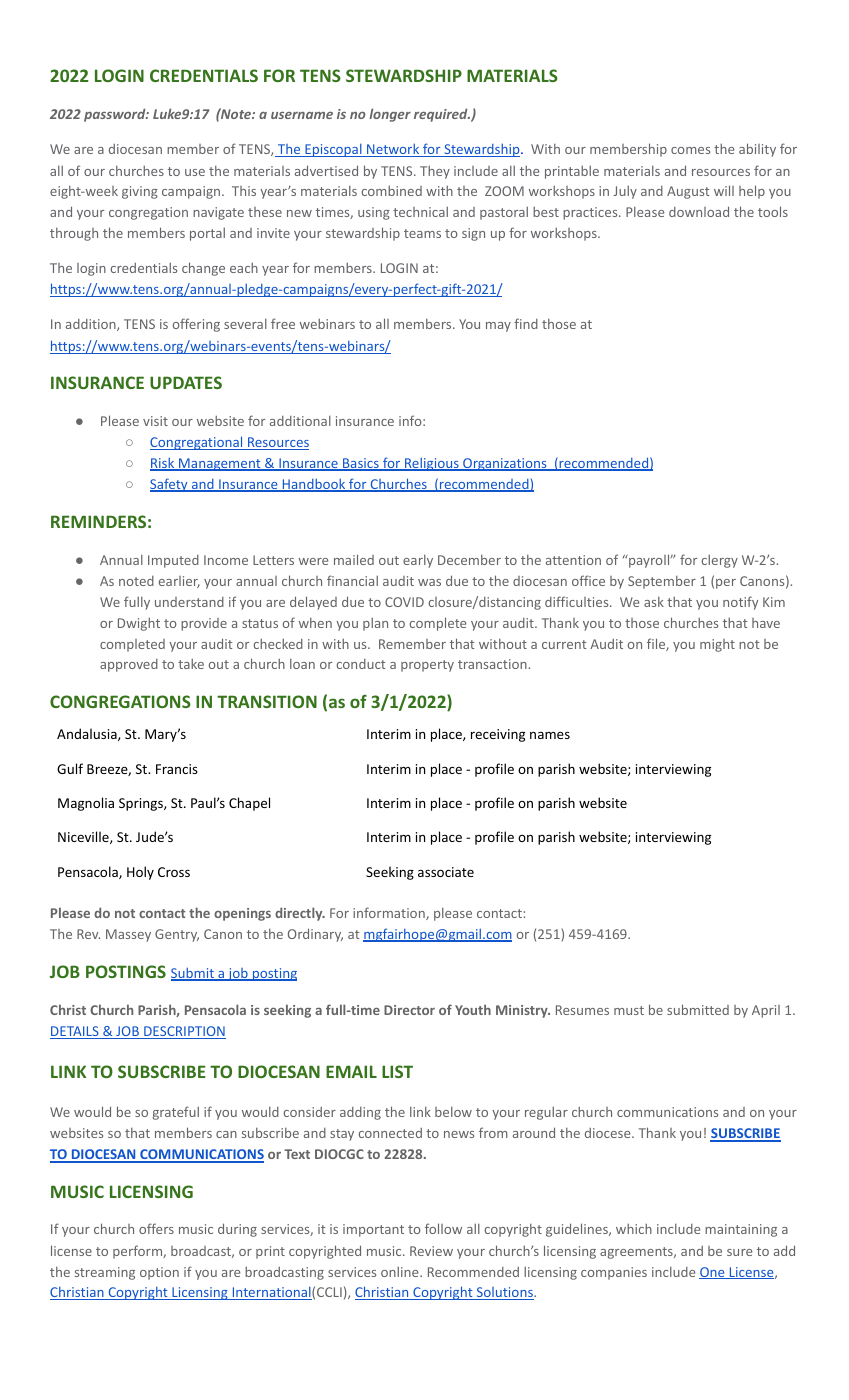 This screenshot has width=849, height=1400. What do you see at coordinates (140, 192) in the screenshot?
I see `giving` at bounding box center [140, 192].
